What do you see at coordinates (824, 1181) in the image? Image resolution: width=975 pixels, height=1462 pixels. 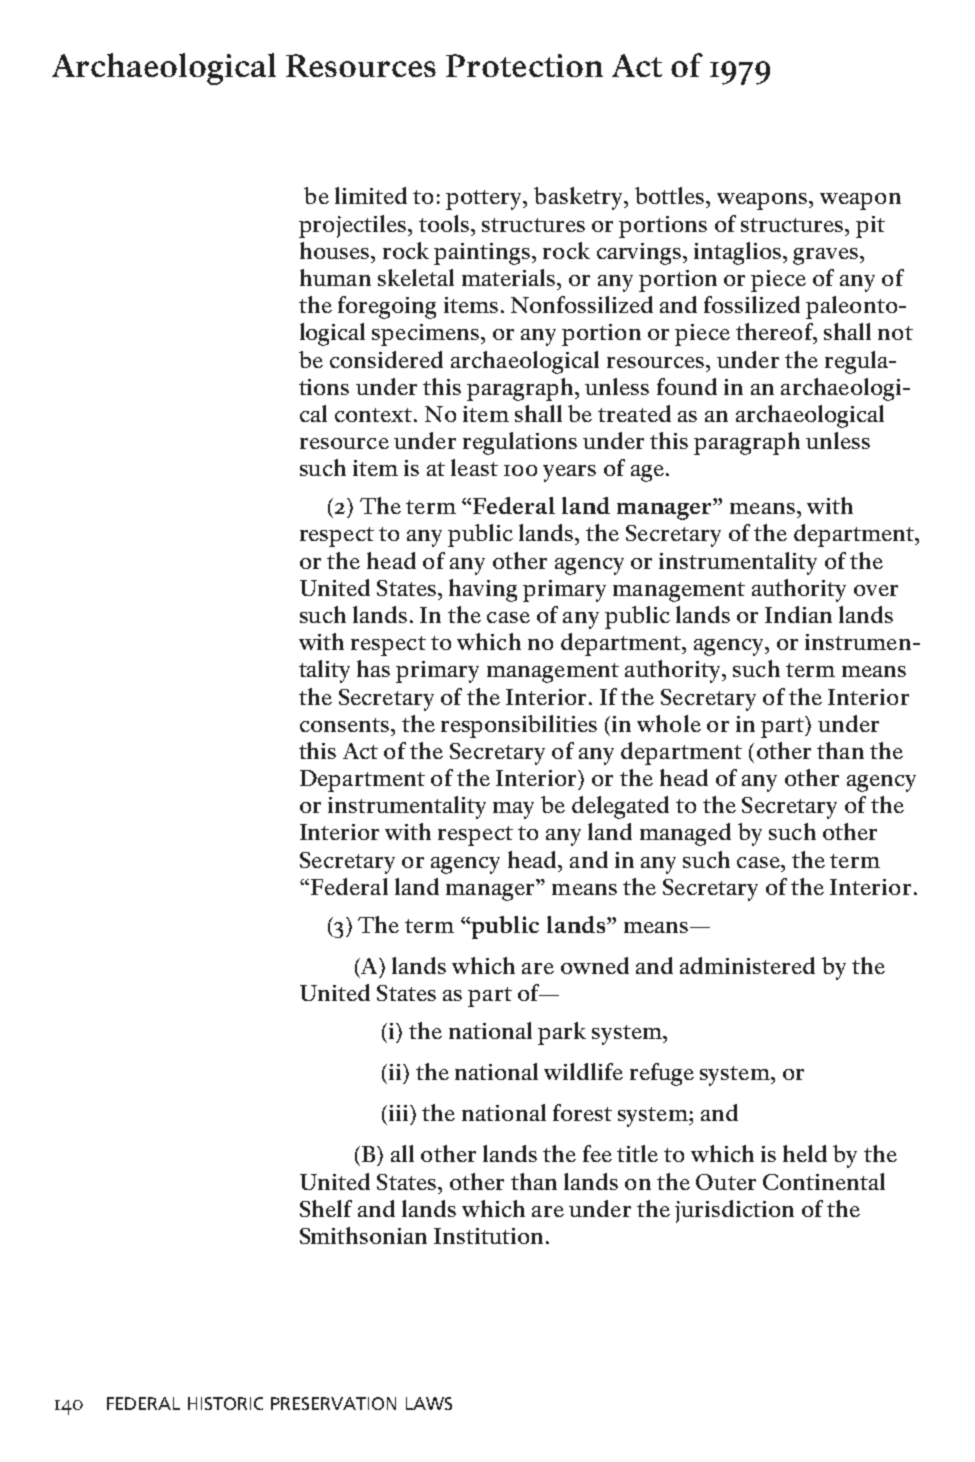 I see `Continental` at bounding box center [824, 1181].
